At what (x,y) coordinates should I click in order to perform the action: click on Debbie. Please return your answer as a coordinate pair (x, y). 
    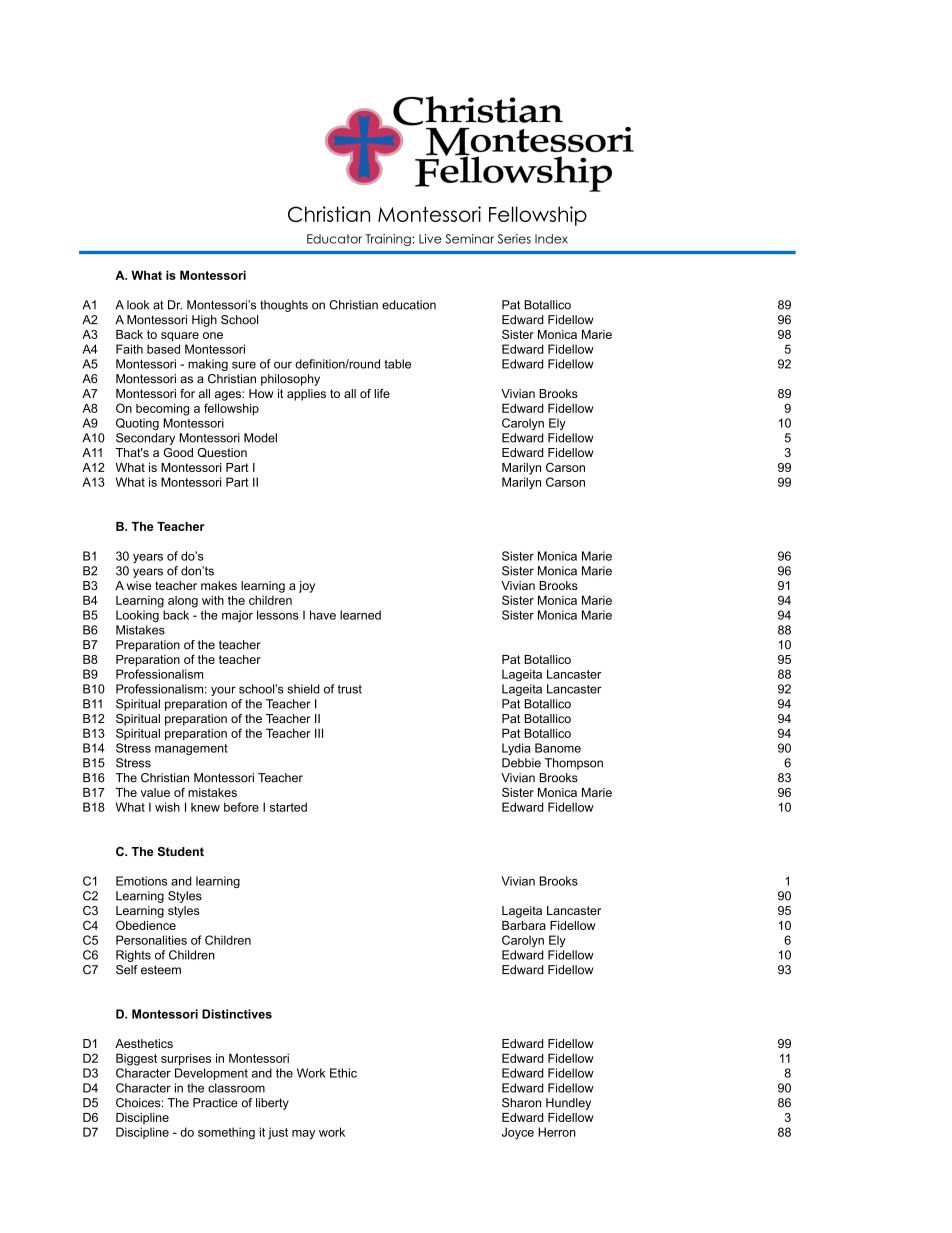
    Looking at the image, I should click on (521, 763).
